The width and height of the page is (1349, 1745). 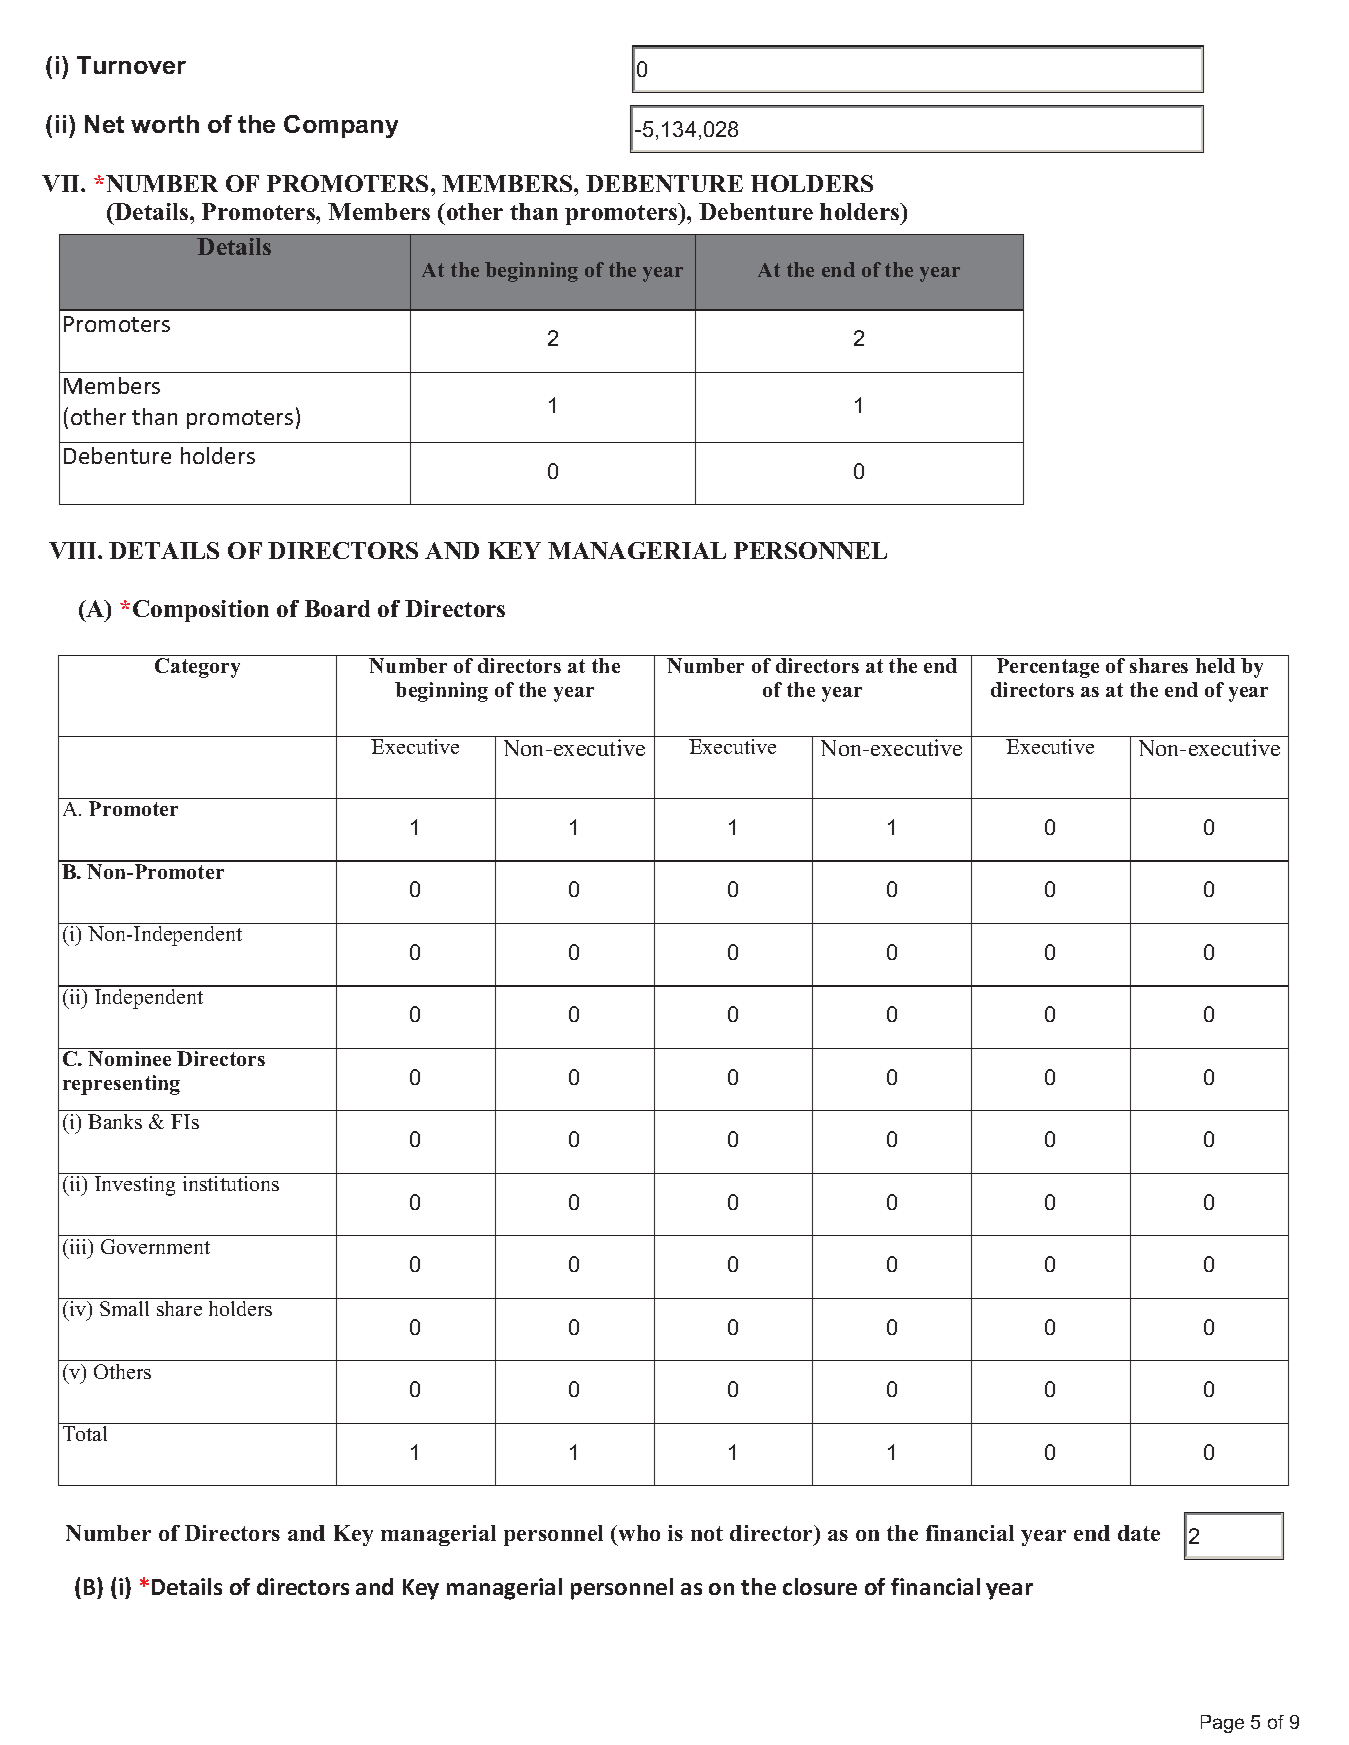 I want to click on Total, so click(x=85, y=1433).
